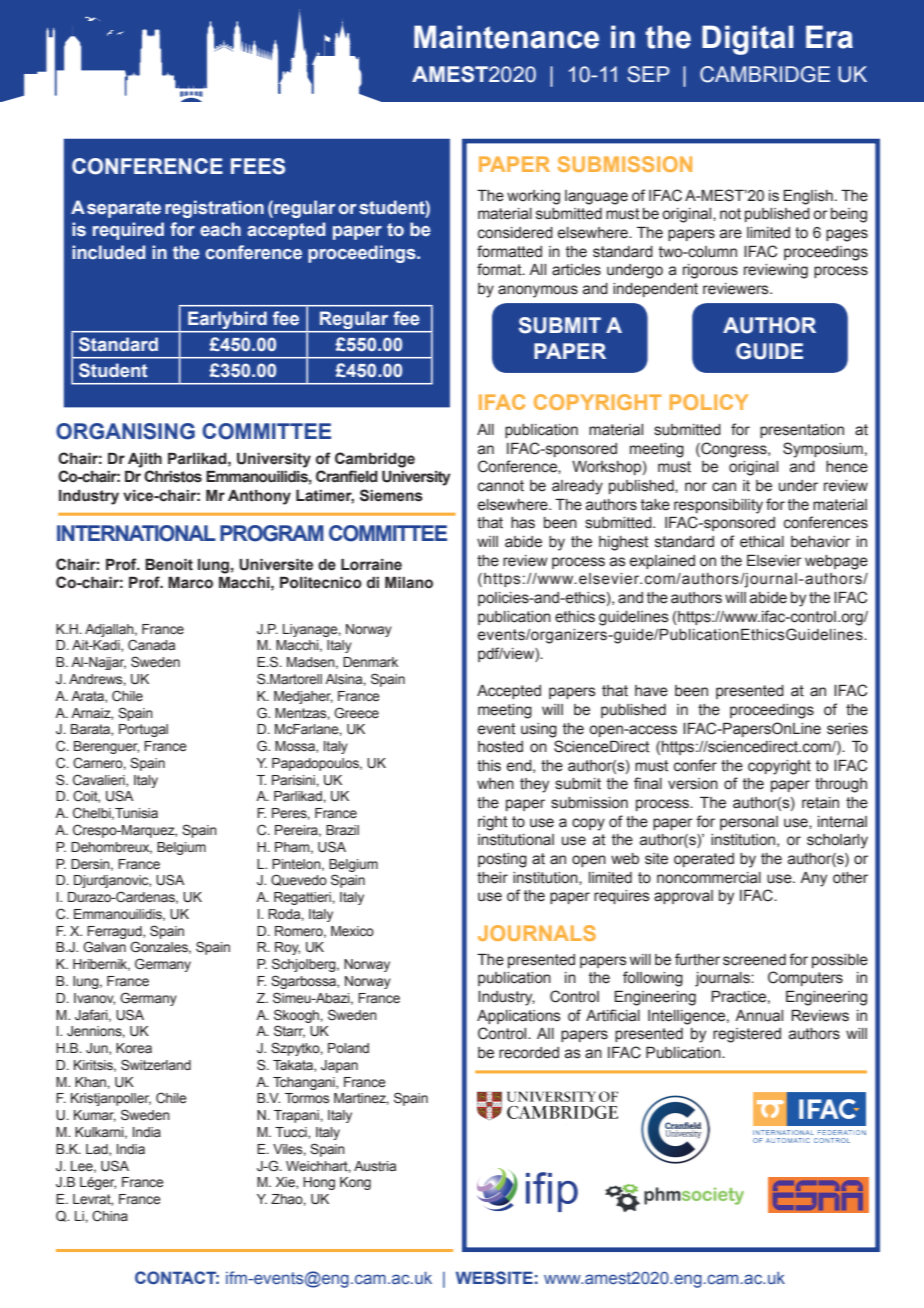 Image resolution: width=924 pixels, height=1308 pixels. I want to click on China, so click(110, 1216).
